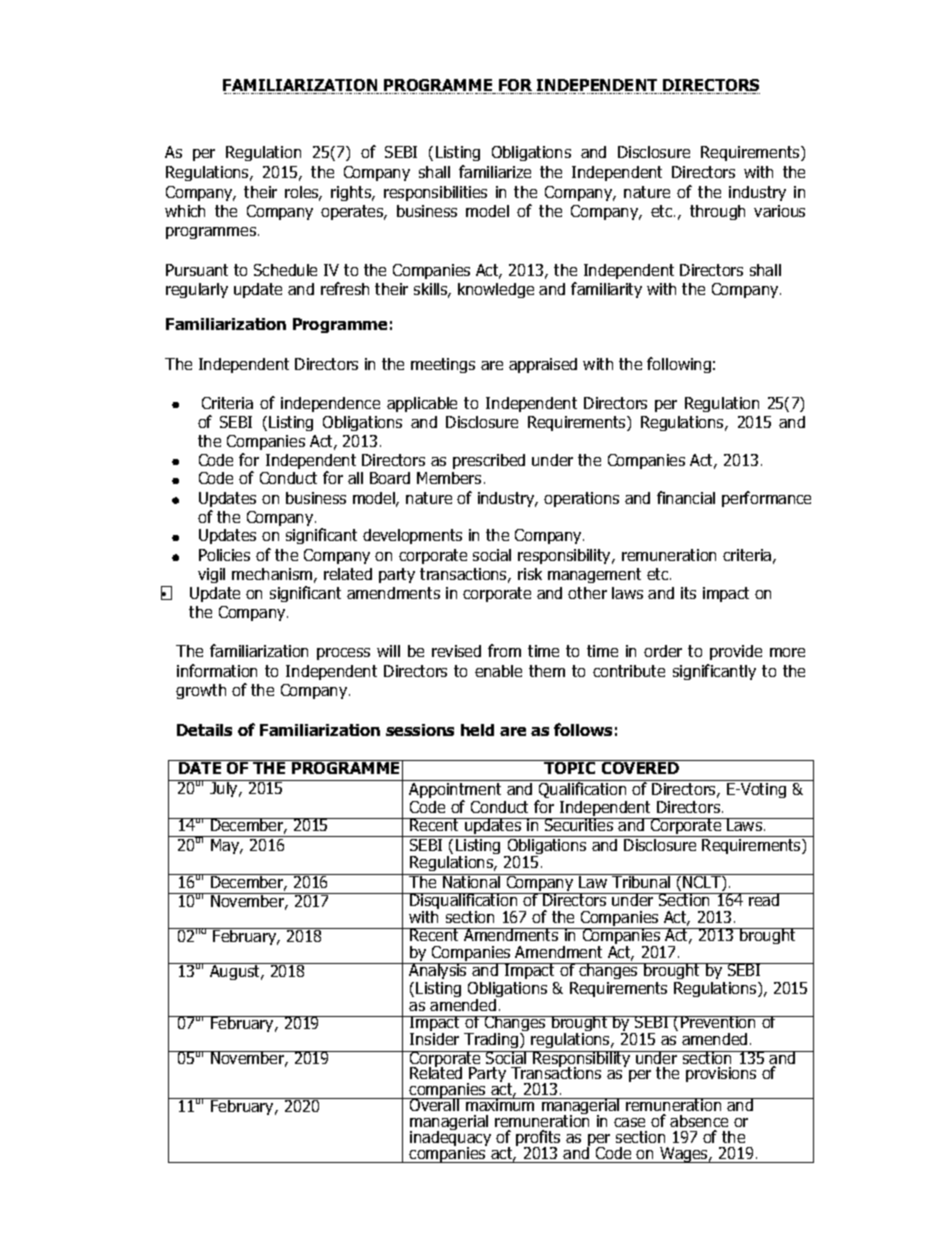 Image resolution: width=952 pixels, height=1233 pixels. What do you see at coordinates (226, 846) in the screenshot?
I see `May` at bounding box center [226, 846].
